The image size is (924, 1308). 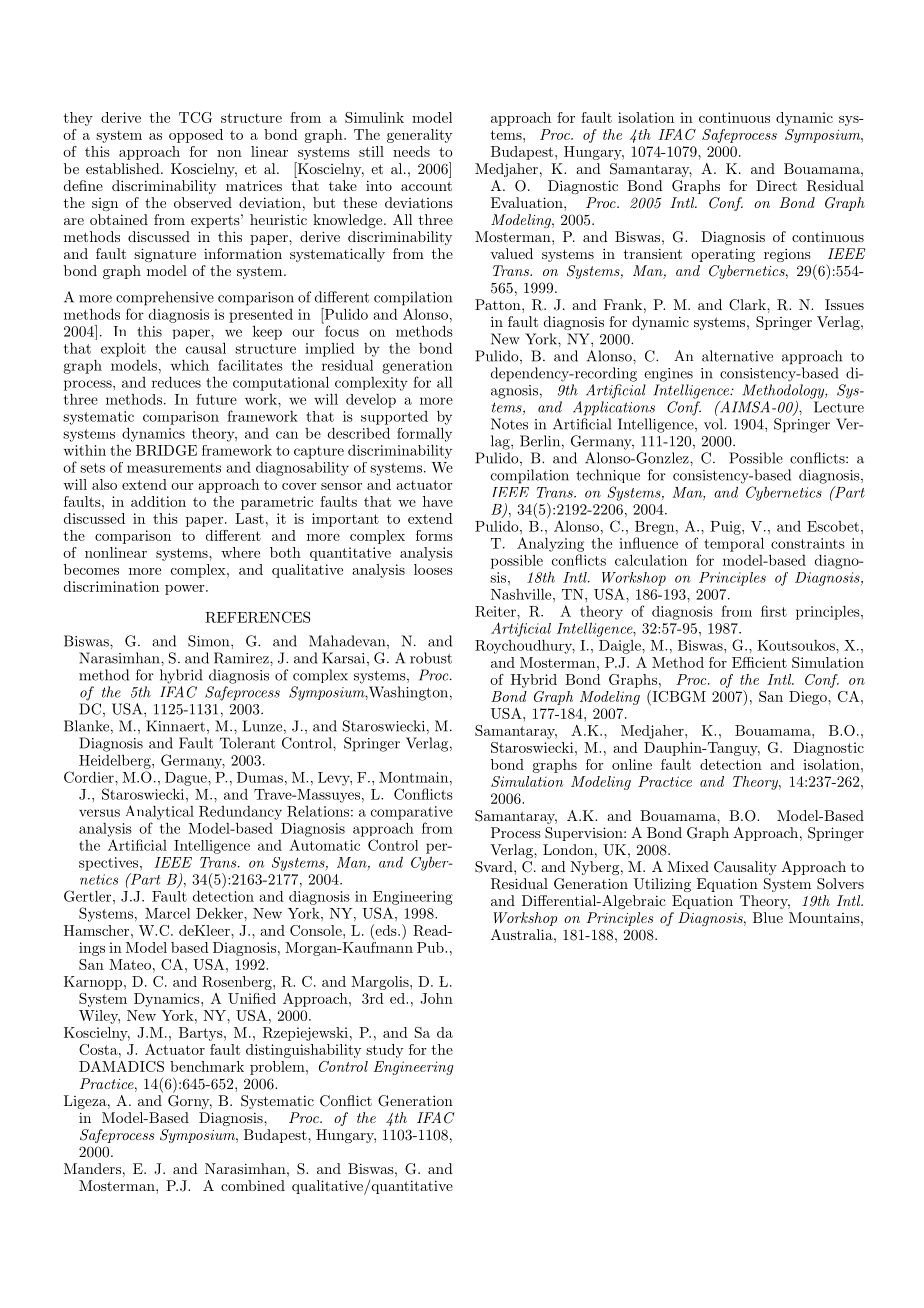 What do you see at coordinates (759, 662) in the image?
I see `Efficient` at bounding box center [759, 662].
